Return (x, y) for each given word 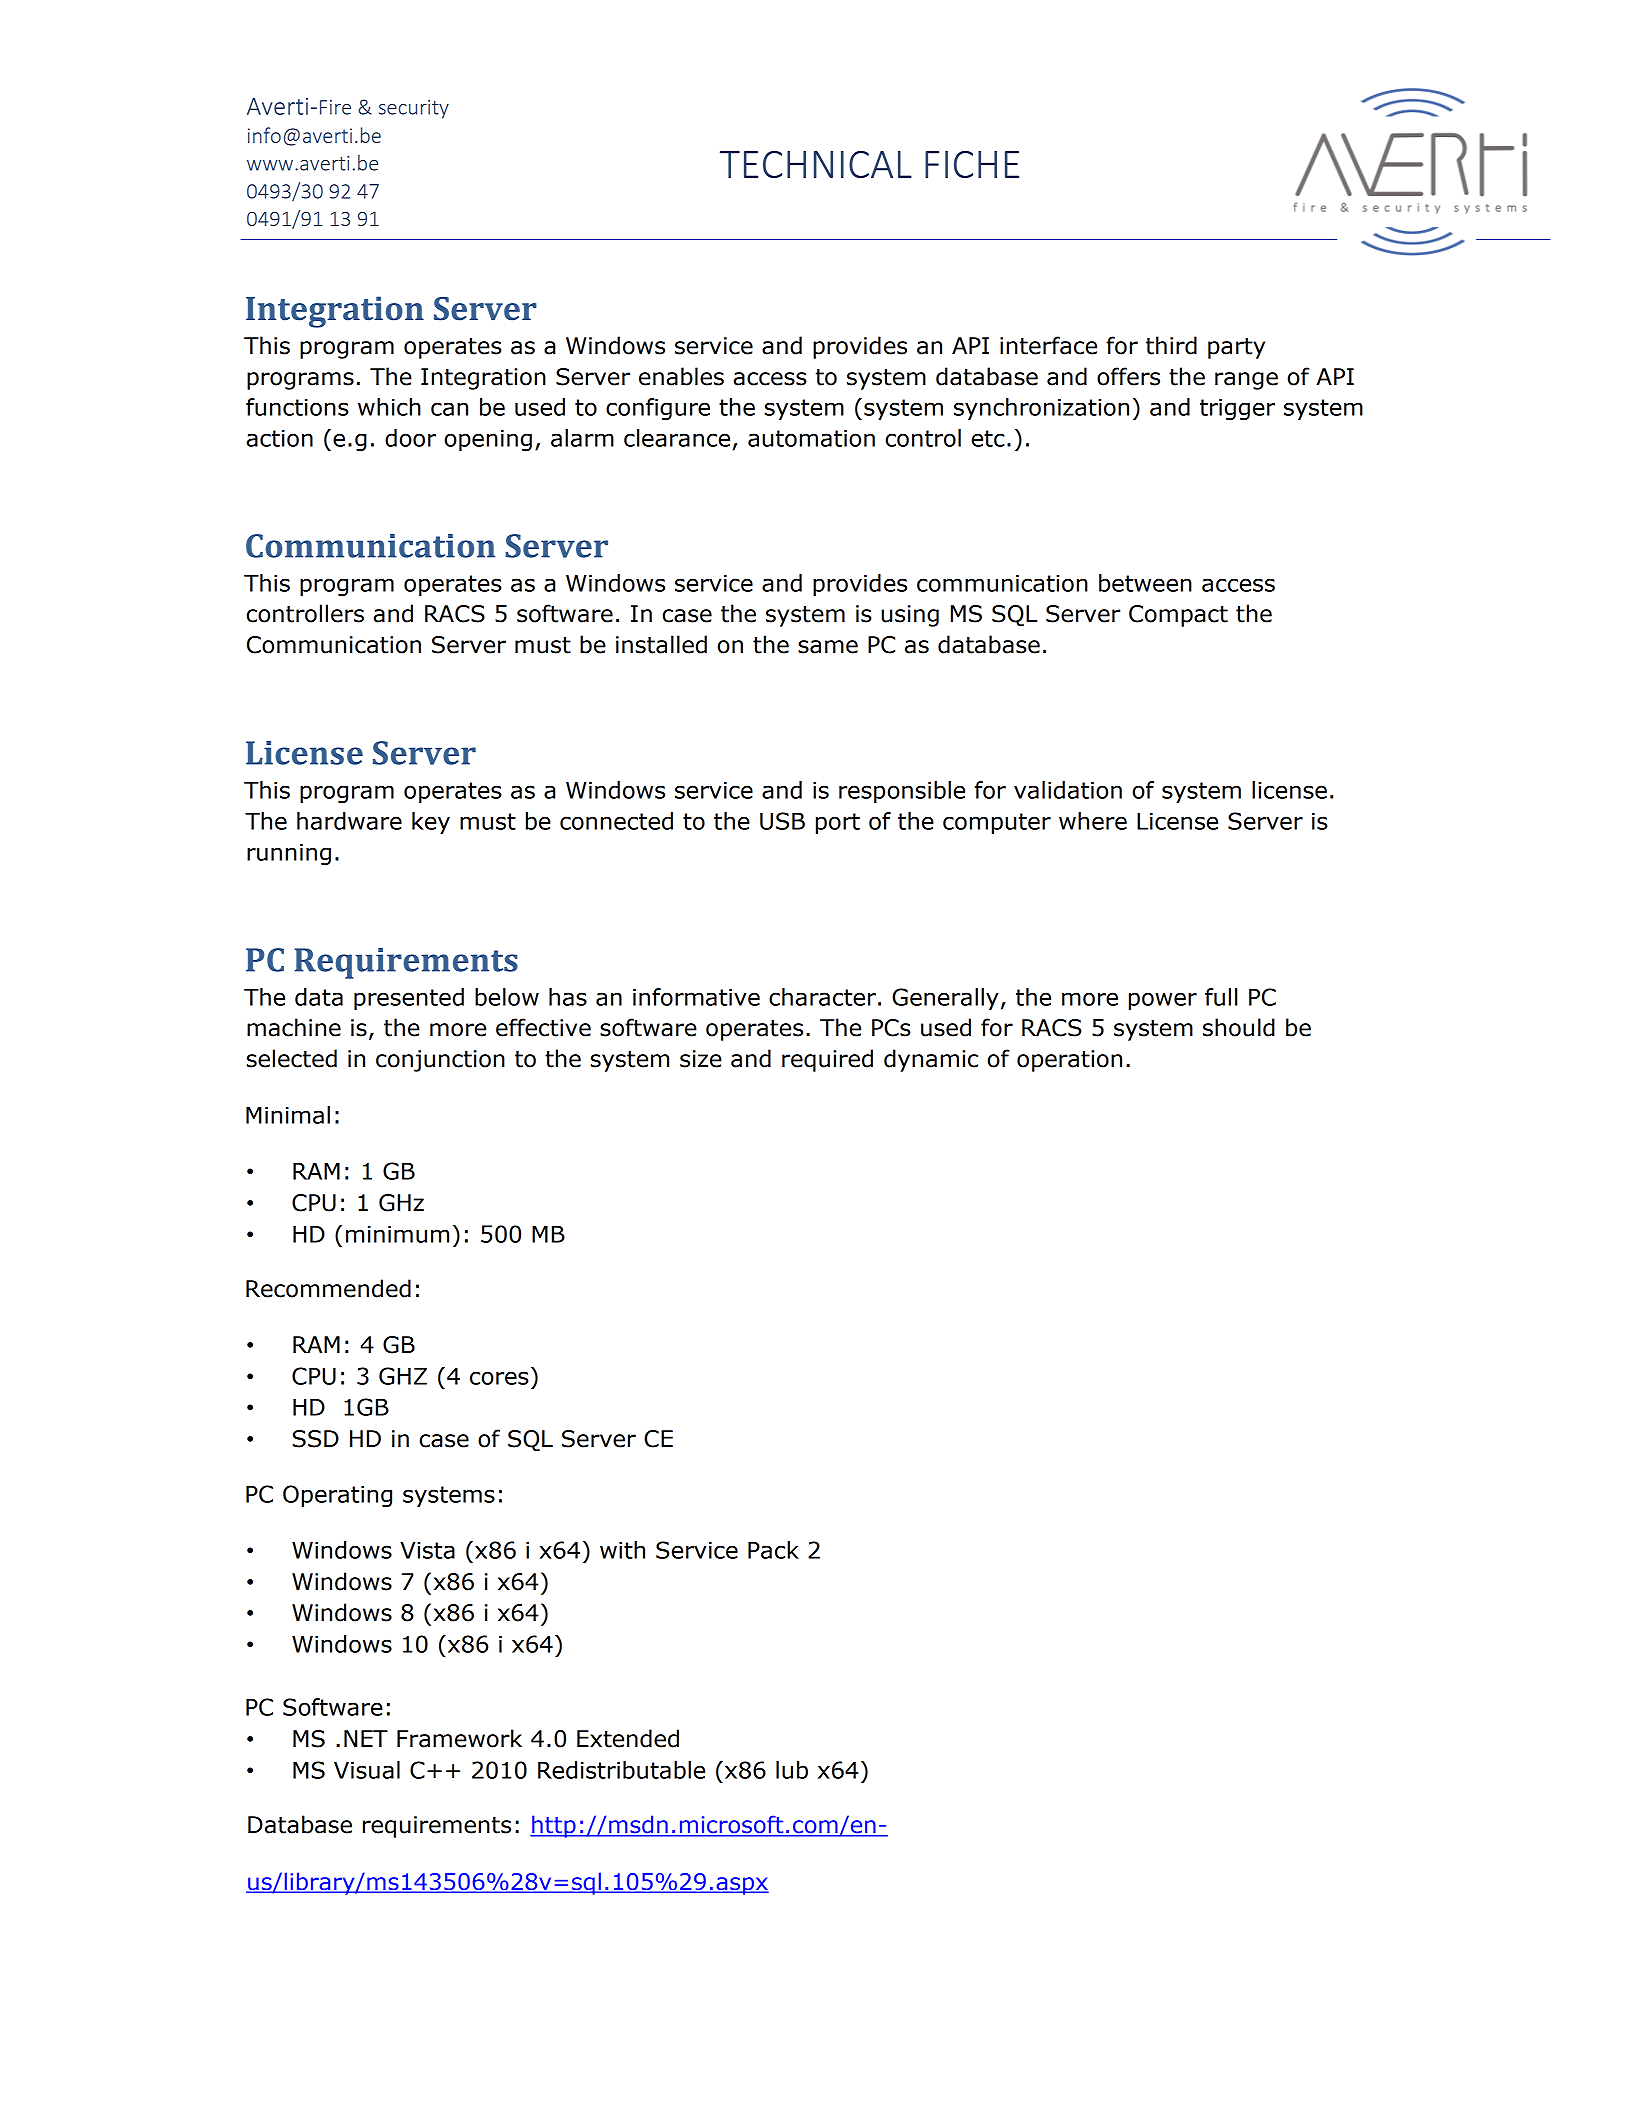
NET (366, 1738)
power (1163, 1001)
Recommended (328, 1288)
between (1145, 583)
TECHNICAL (816, 164)
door (410, 438)
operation (1069, 1061)
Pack (773, 1550)
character (822, 997)
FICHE (972, 164)
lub (792, 1770)
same (828, 647)
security (414, 109)
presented (409, 999)
